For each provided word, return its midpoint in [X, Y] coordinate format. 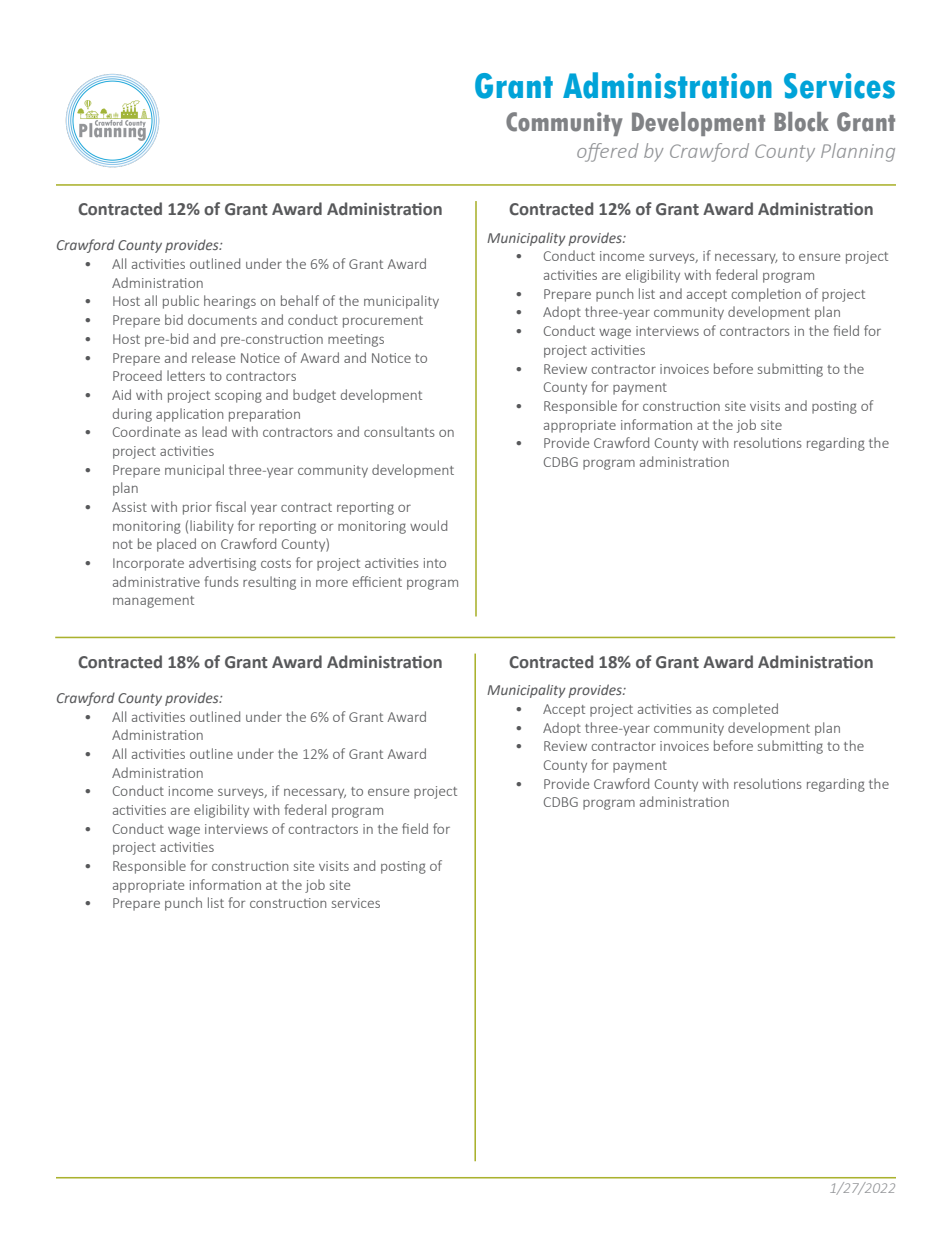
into [435, 563]
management [153, 602]
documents [222, 319]
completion [766, 295]
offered [608, 152]
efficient [377, 581]
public [181, 302]
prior [197, 508]
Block [801, 122]
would [428, 525]
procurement [383, 322]
